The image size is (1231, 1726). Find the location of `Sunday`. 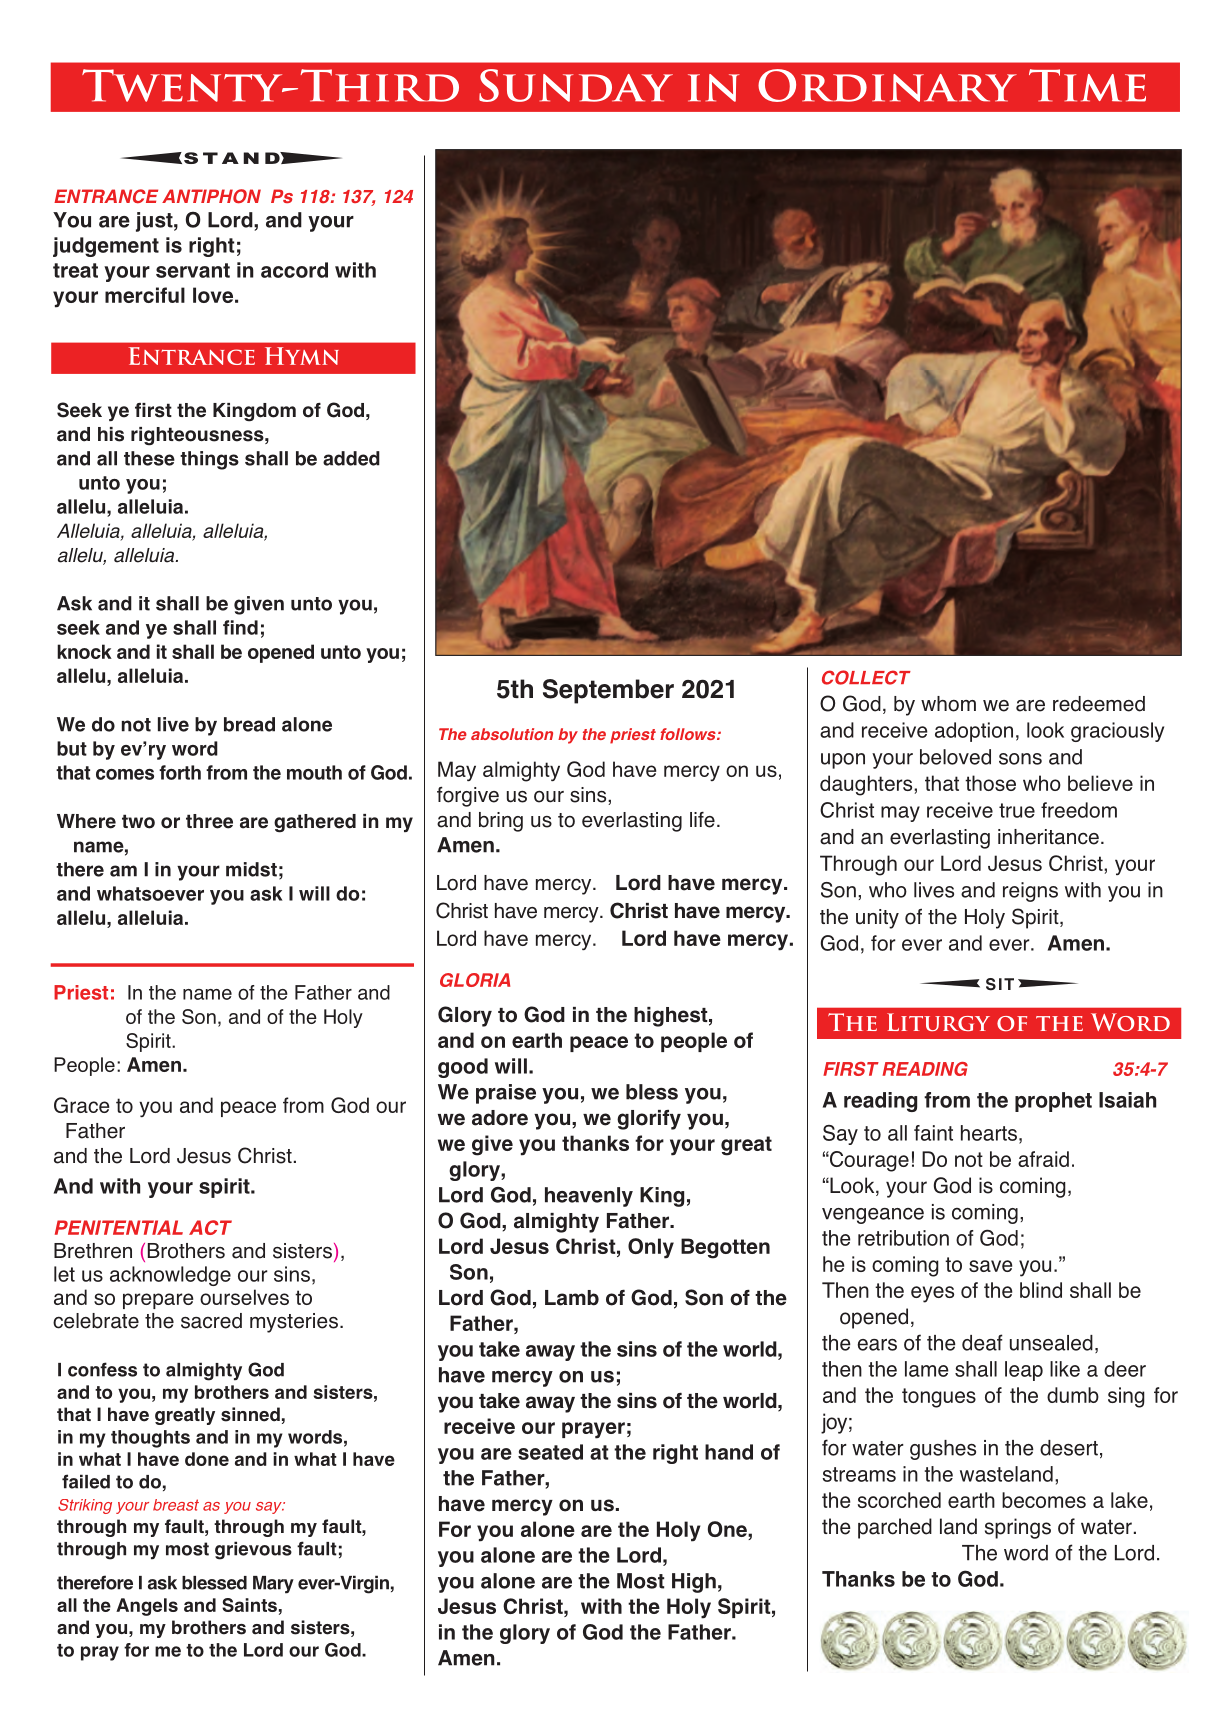

Sunday is located at coordinates (576, 85).
